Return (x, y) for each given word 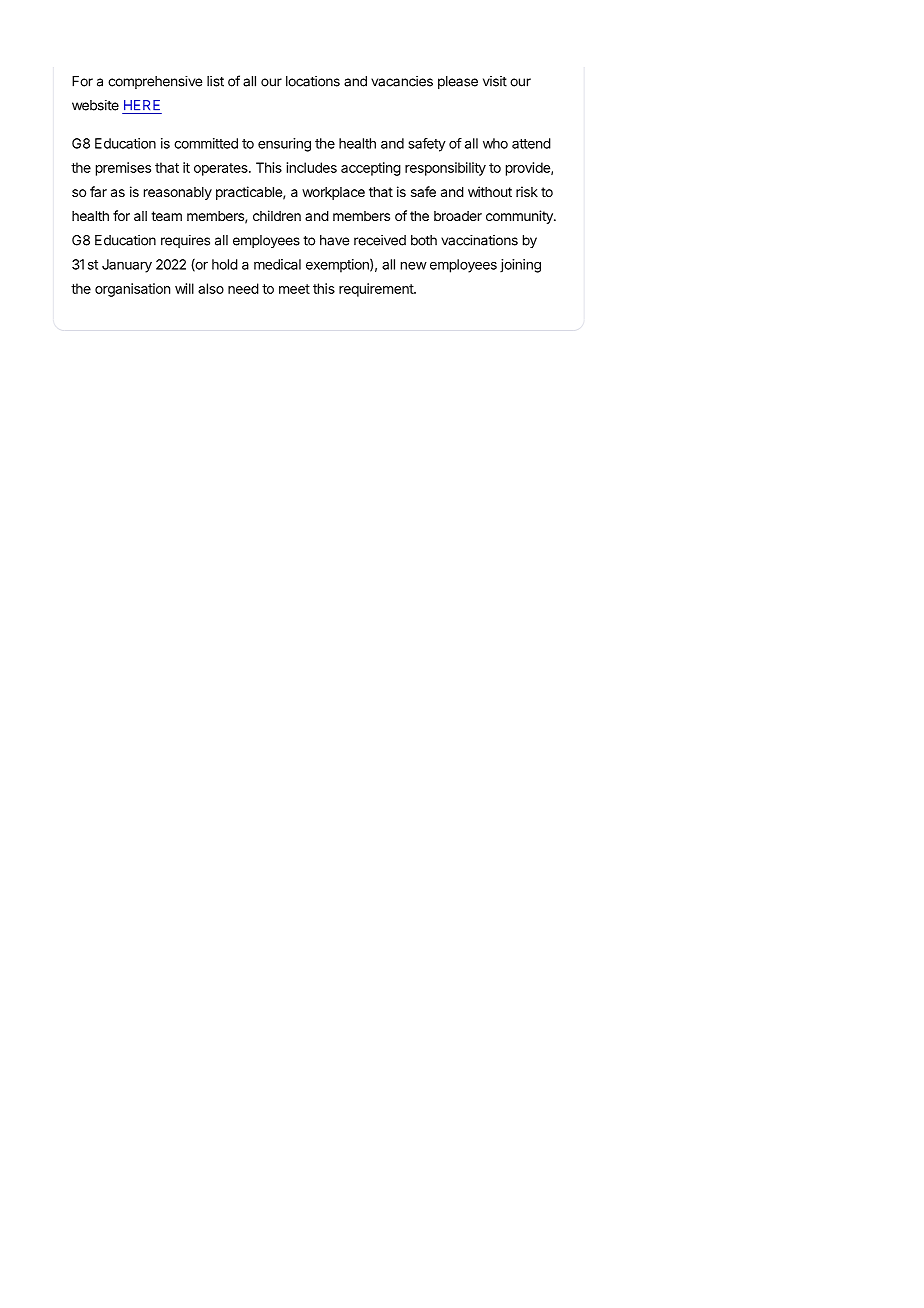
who (495, 143)
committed (206, 143)
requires (185, 241)
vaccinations (479, 240)
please (458, 82)
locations (313, 81)
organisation (132, 290)
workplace (333, 193)
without (490, 191)
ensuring (284, 145)
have (334, 240)
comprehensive (155, 82)
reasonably (178, 193)
